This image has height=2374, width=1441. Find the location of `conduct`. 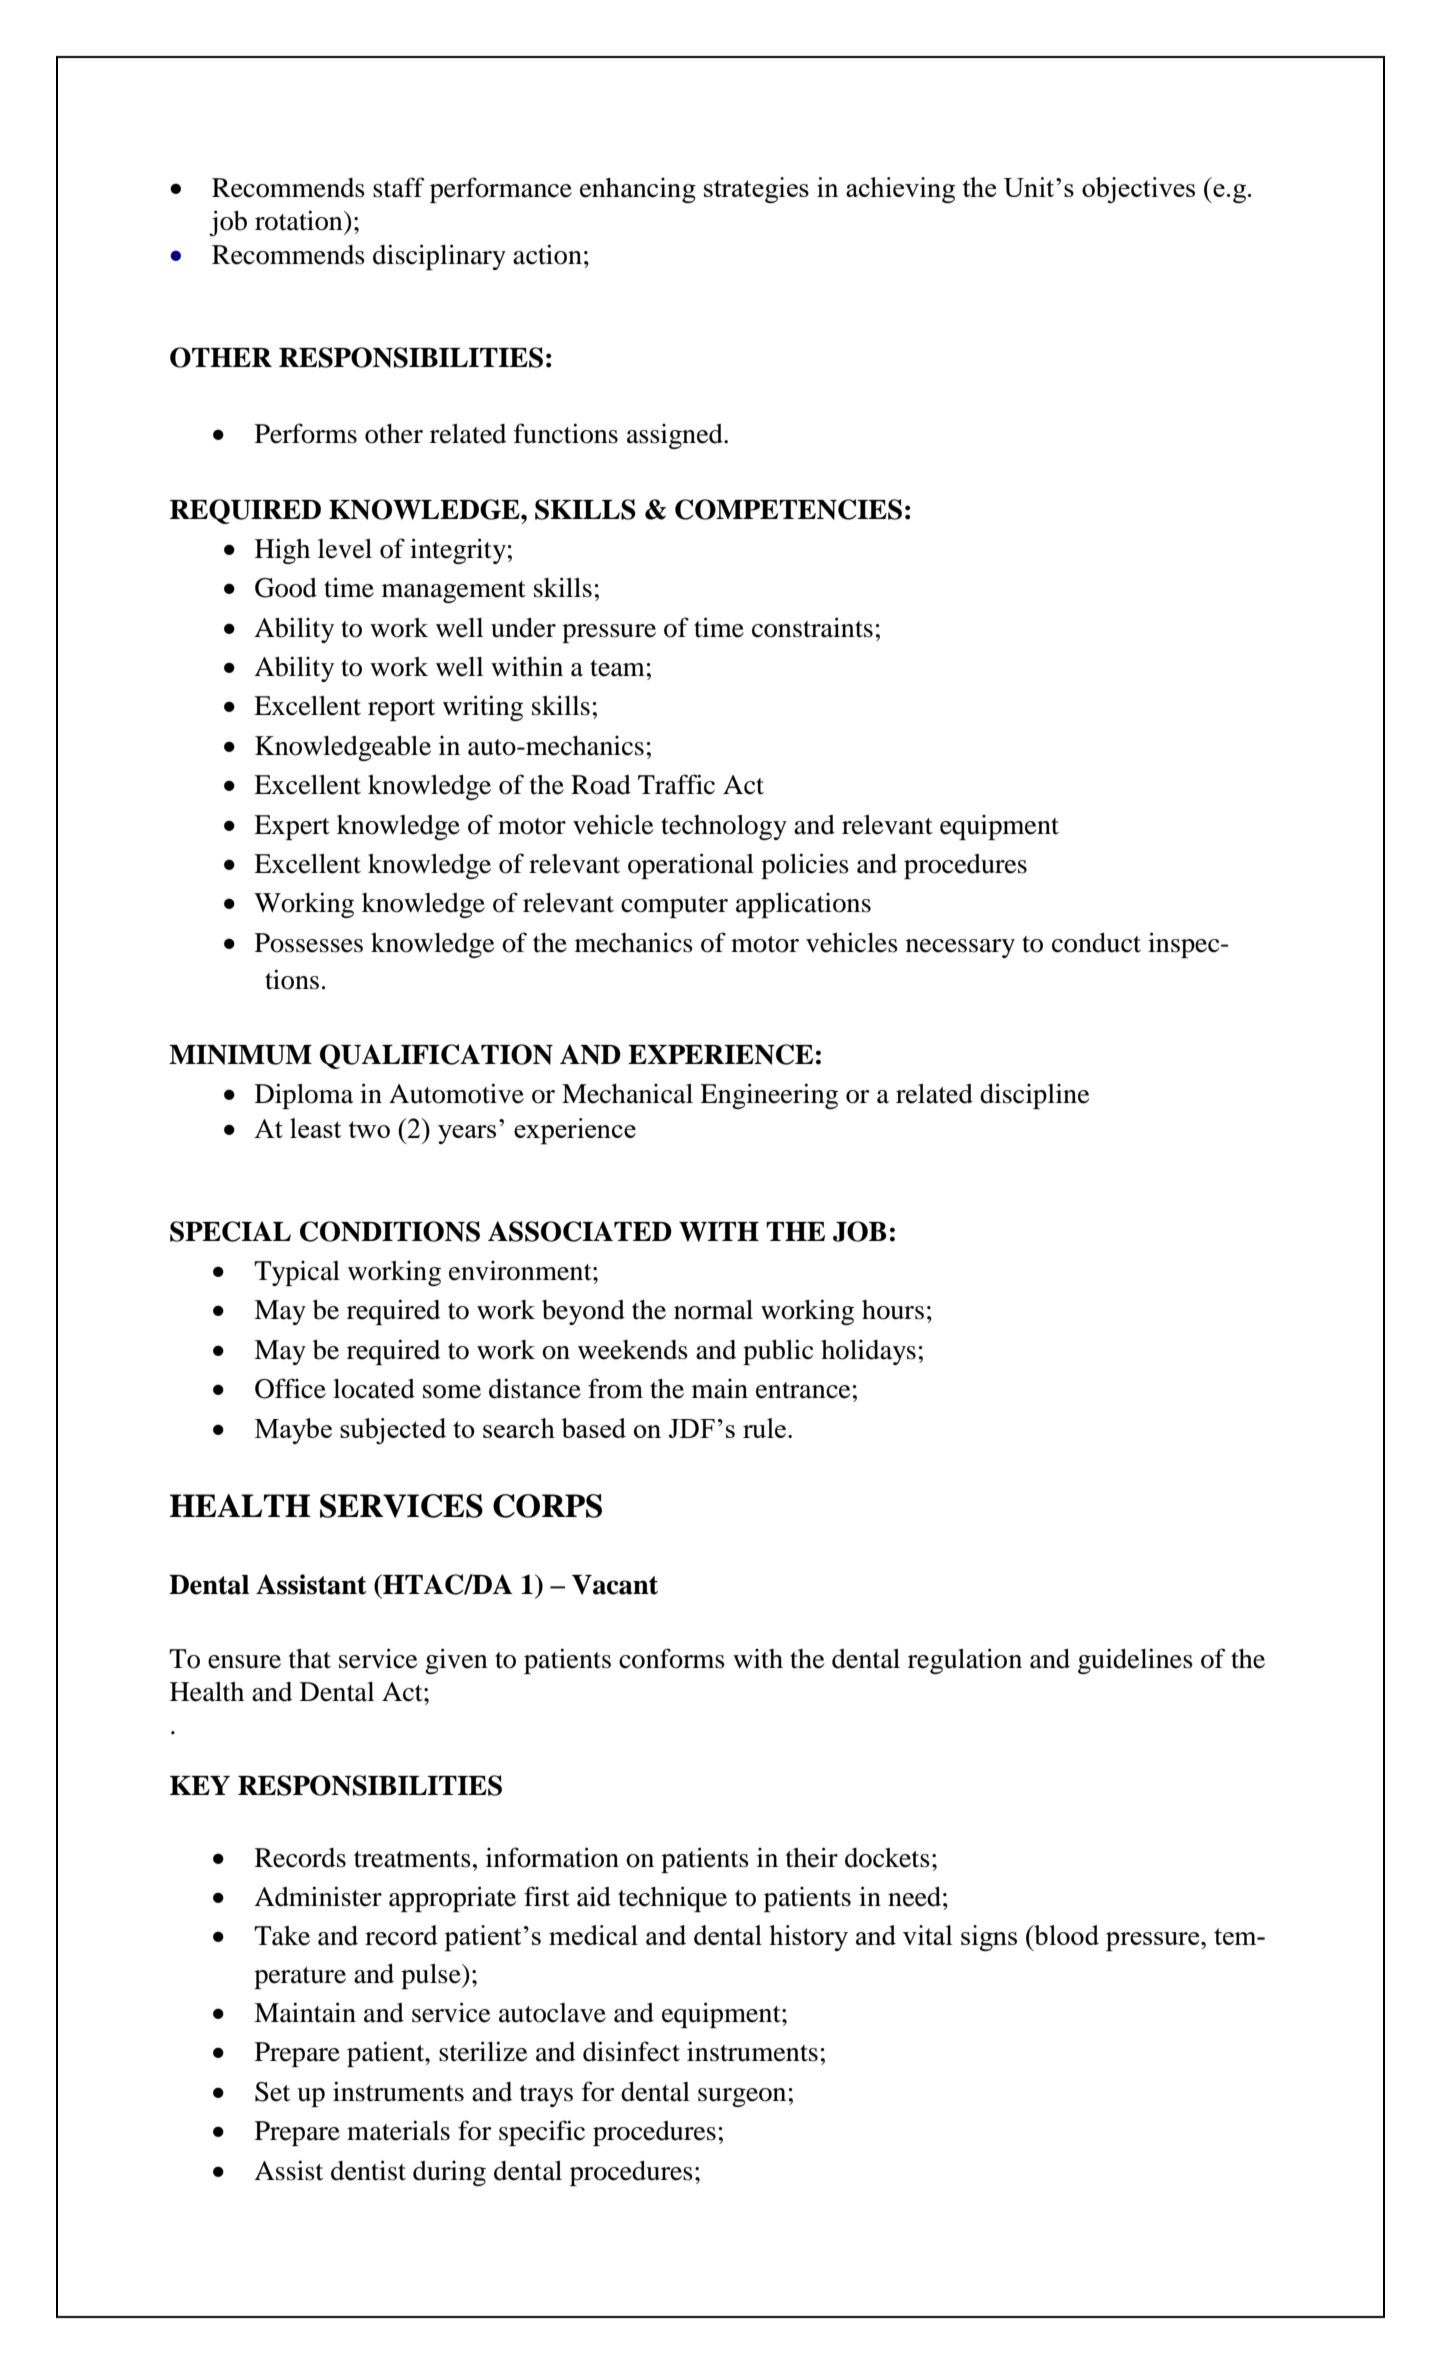

conduct is located at coordinates (1096, 943).
